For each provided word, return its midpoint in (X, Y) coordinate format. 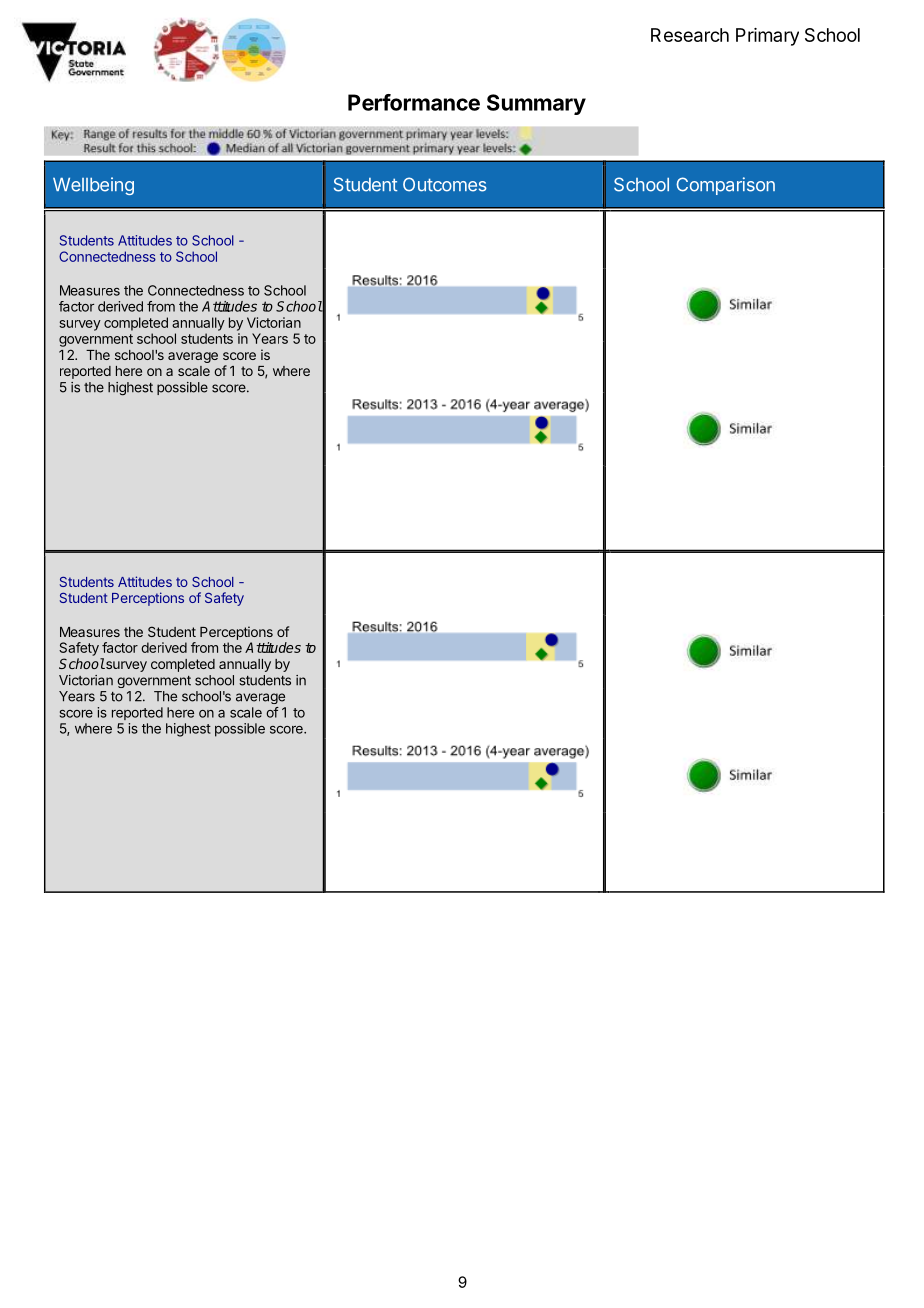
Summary (536, 104)
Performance (414, 102)
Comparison (725, 186)
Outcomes (445, 184)
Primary (767, 37)
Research (690, 35)
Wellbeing (93, 186)
